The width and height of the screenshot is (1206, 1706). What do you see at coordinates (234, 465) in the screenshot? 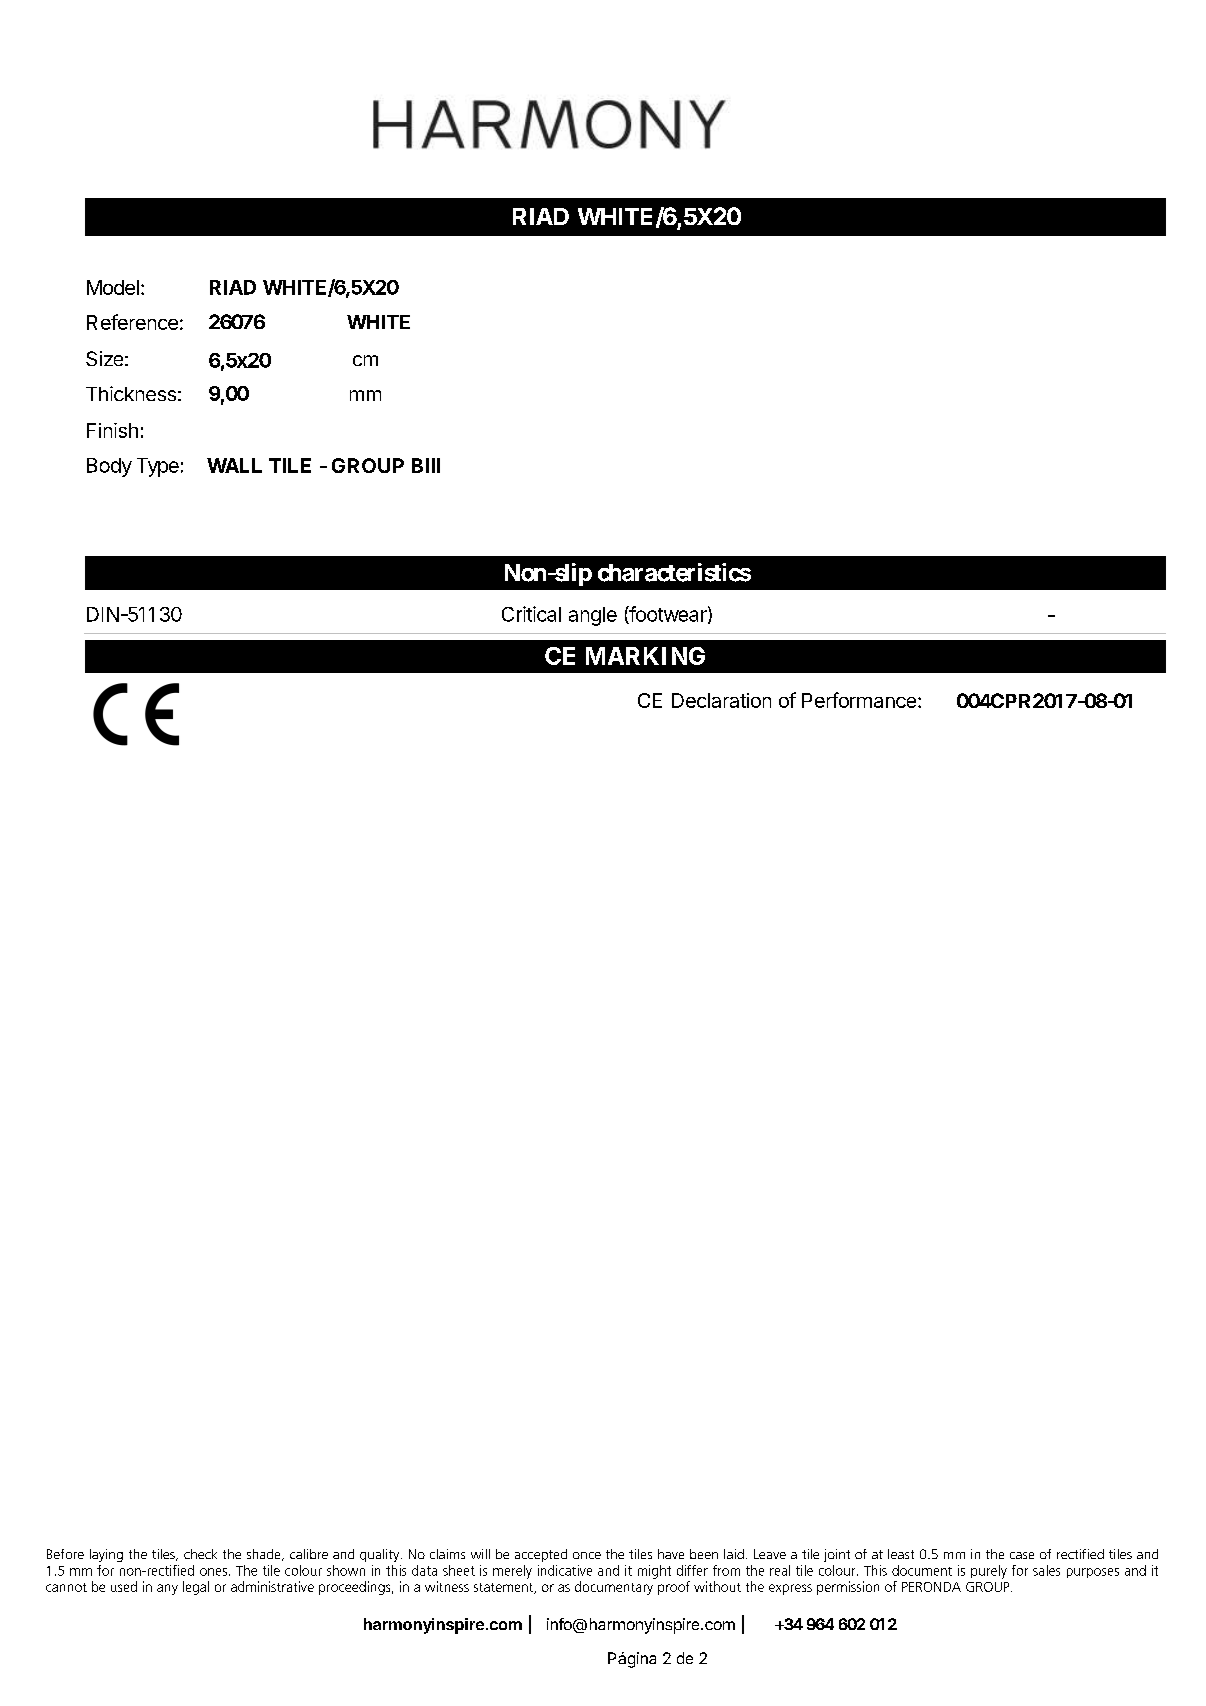
I see `WALL` at bounding box center [234, 465].
